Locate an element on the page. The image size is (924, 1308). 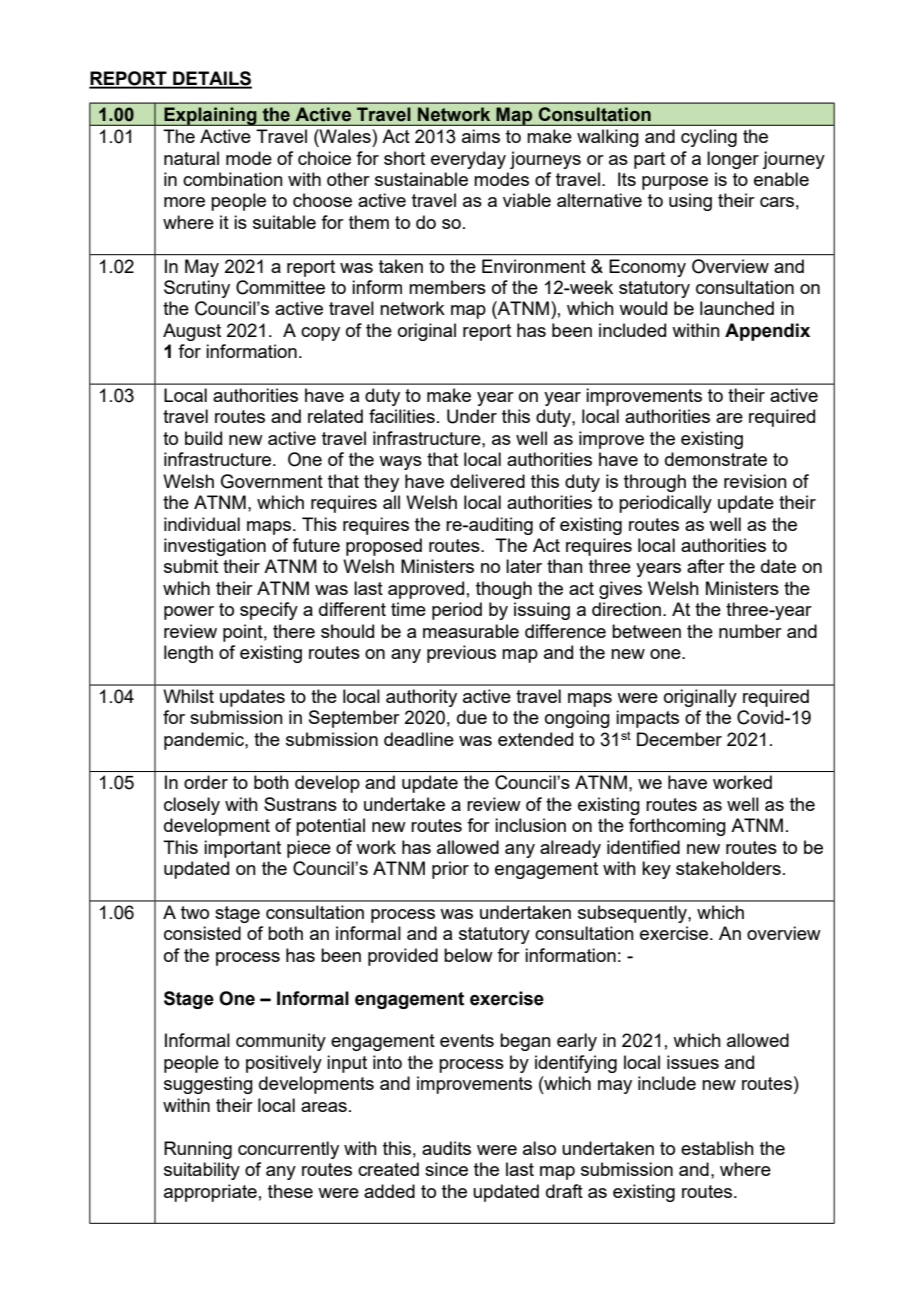
longer is located at coordinates (733, 160).
